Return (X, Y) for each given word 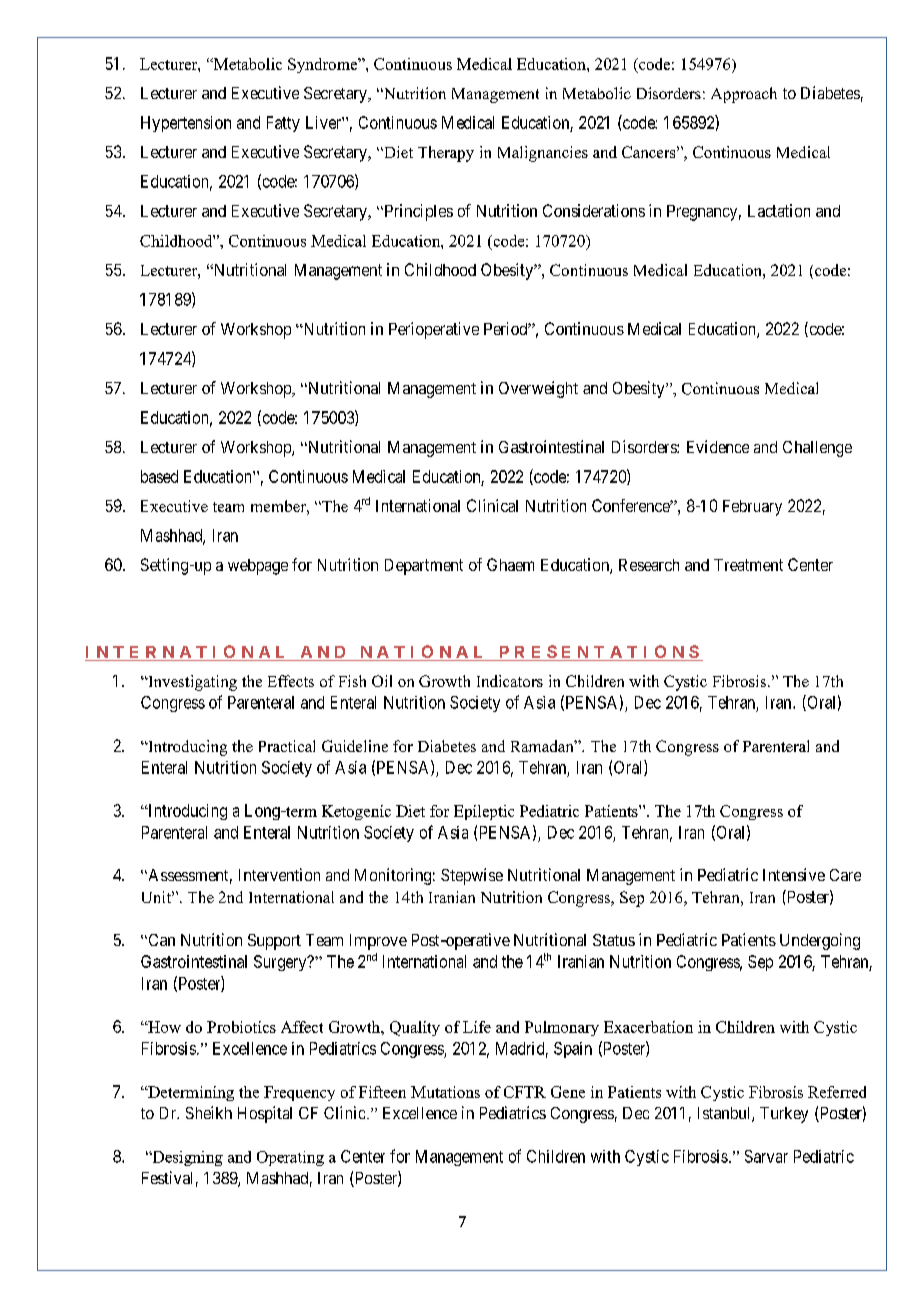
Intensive (794, 874)
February (752, 508)
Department (424, 567)
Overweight (538, 389)
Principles (417, 212)
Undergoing (820, 941)
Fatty (283, 124)
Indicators (510, 681)
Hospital (265, 1114)
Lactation (779, 210)
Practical (287, 746)
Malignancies (543, 154)
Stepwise (472, 876)
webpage (258, 567)
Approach (744, 95)
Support (274, 942)
